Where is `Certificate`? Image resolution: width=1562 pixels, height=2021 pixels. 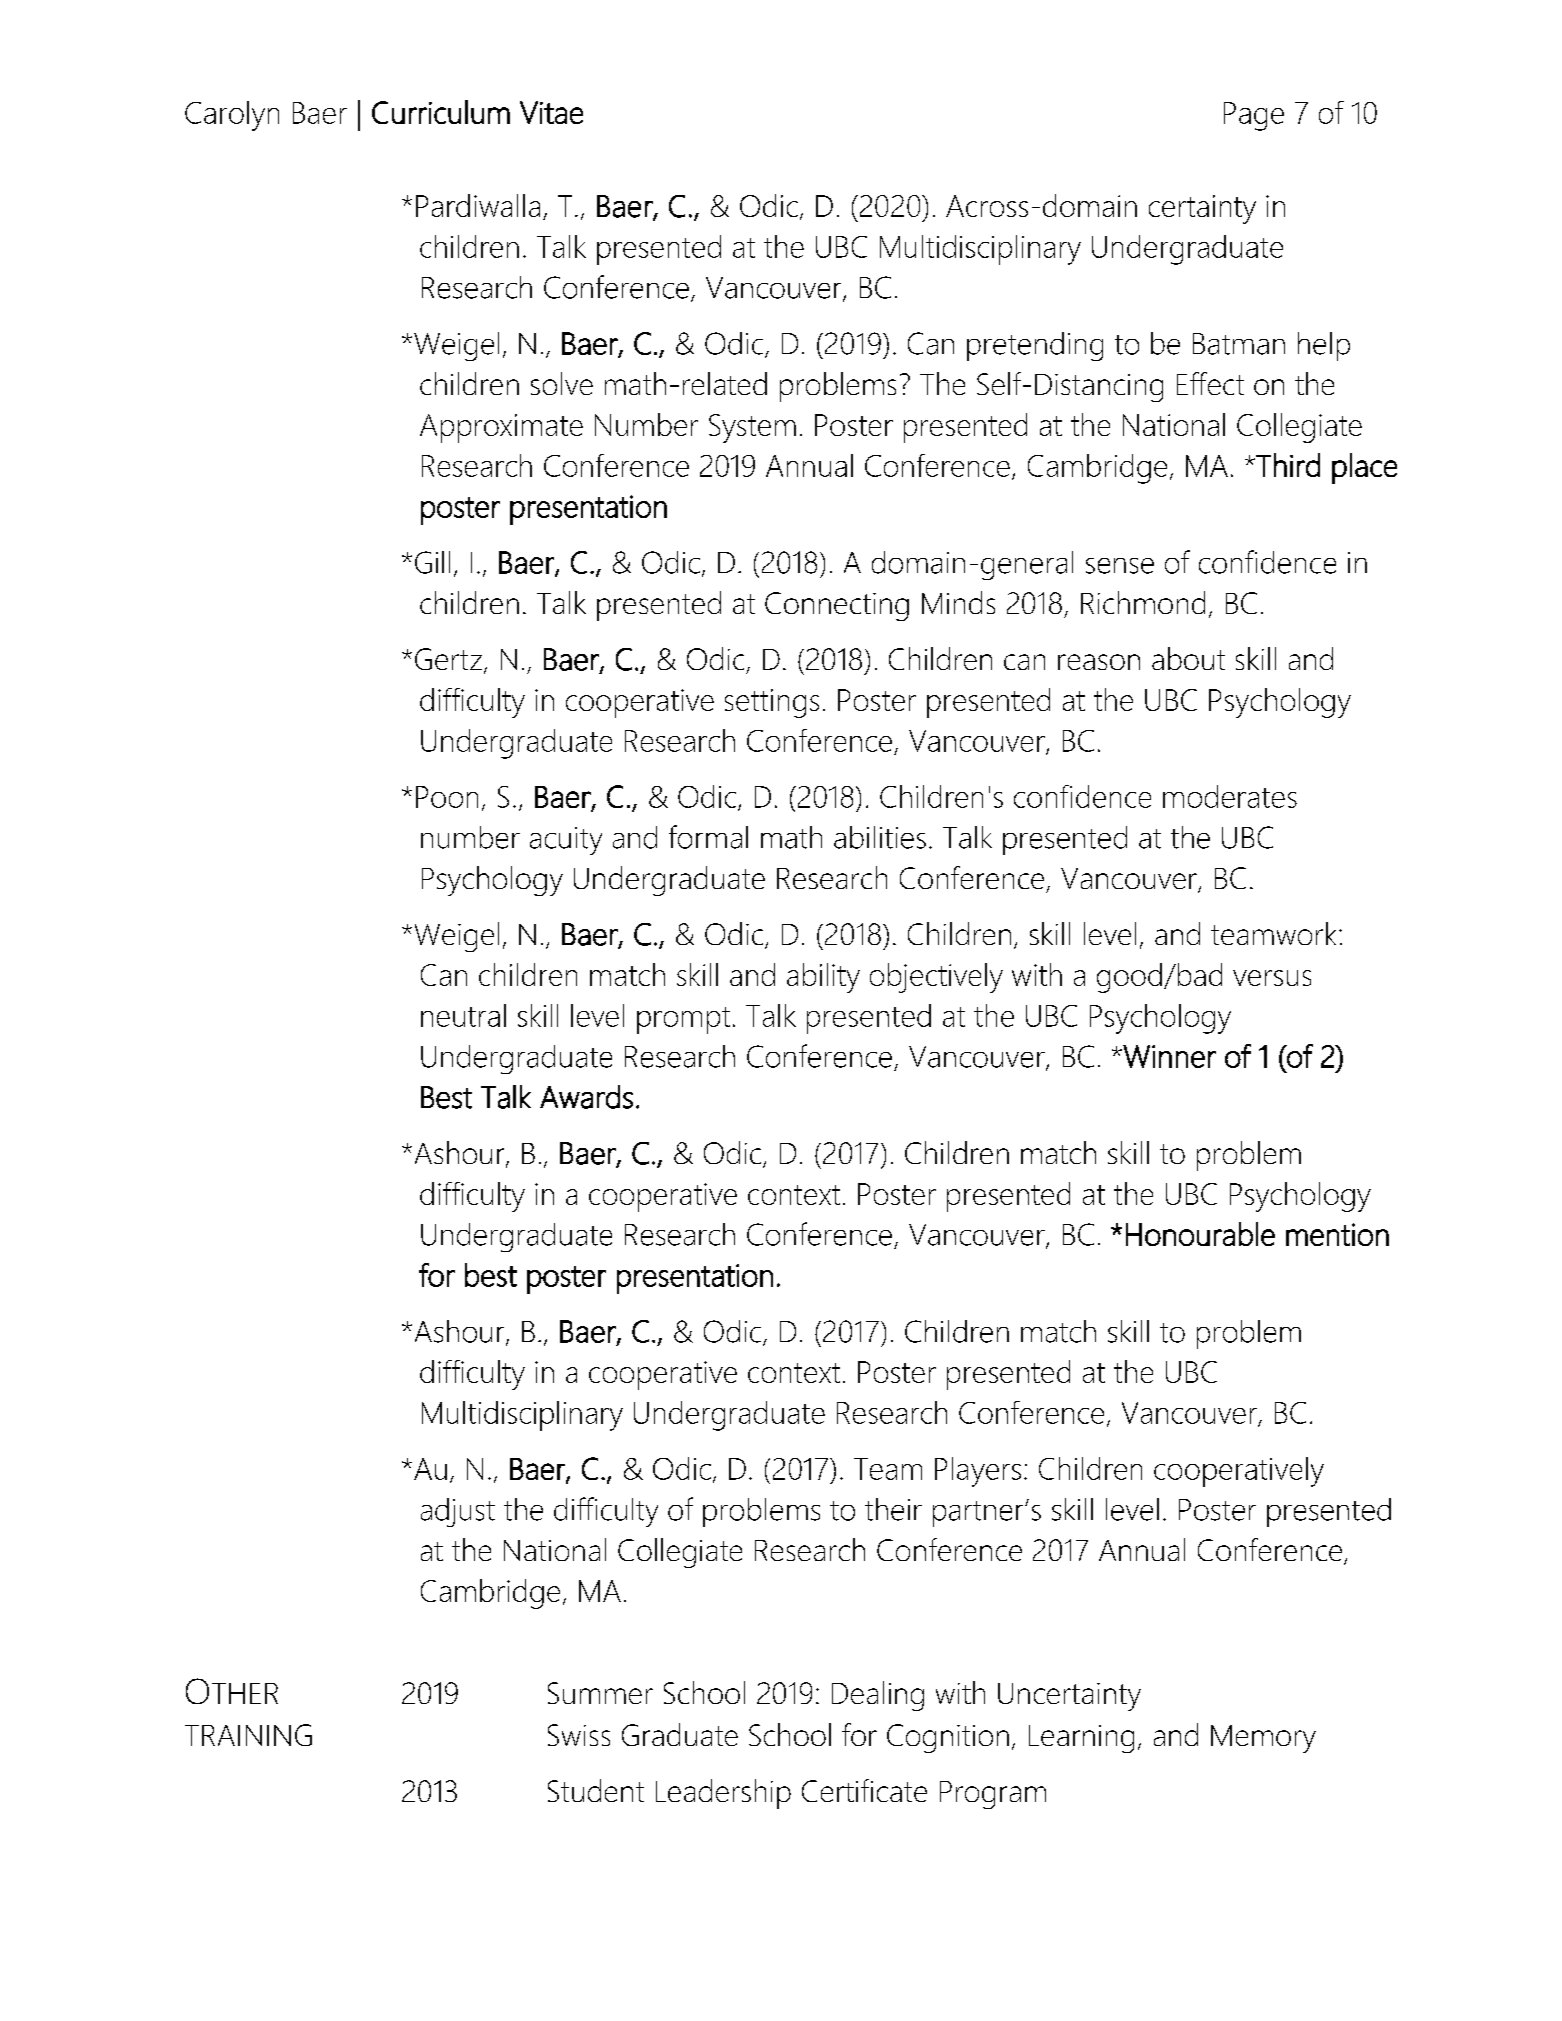
Certificate is located at coordinates (864, 1790).
